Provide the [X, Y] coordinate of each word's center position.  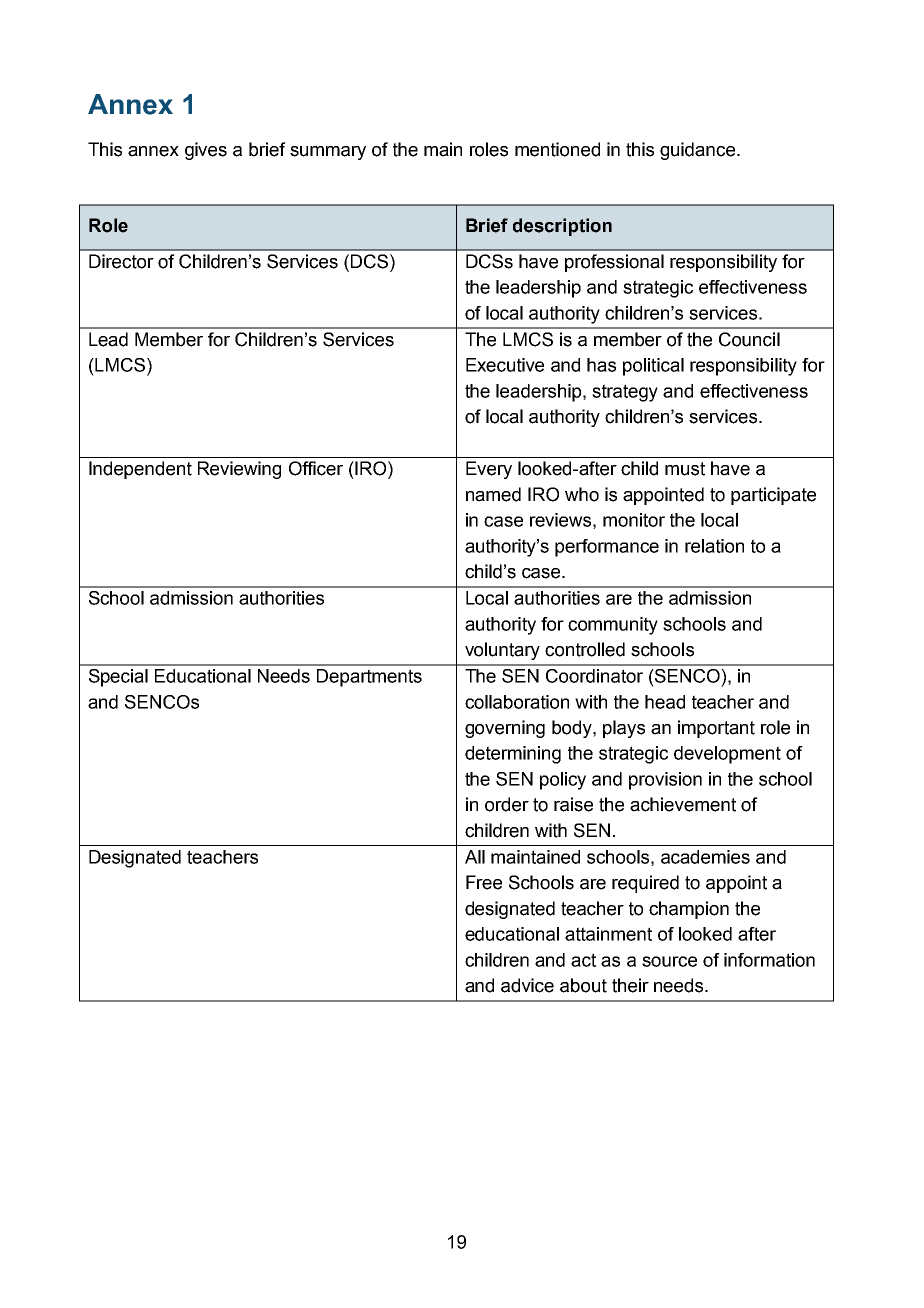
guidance [699, 151]
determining [513, 755]
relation [714, 546]
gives [206, 151]
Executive [505, 365]
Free [484, 882]
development [727, 755]
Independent [140, 470]
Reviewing [239, 470]
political [653, 367]
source [669, 961]
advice [527, 985]
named [493, 494]
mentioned [557, 149]
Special [118, 678]
